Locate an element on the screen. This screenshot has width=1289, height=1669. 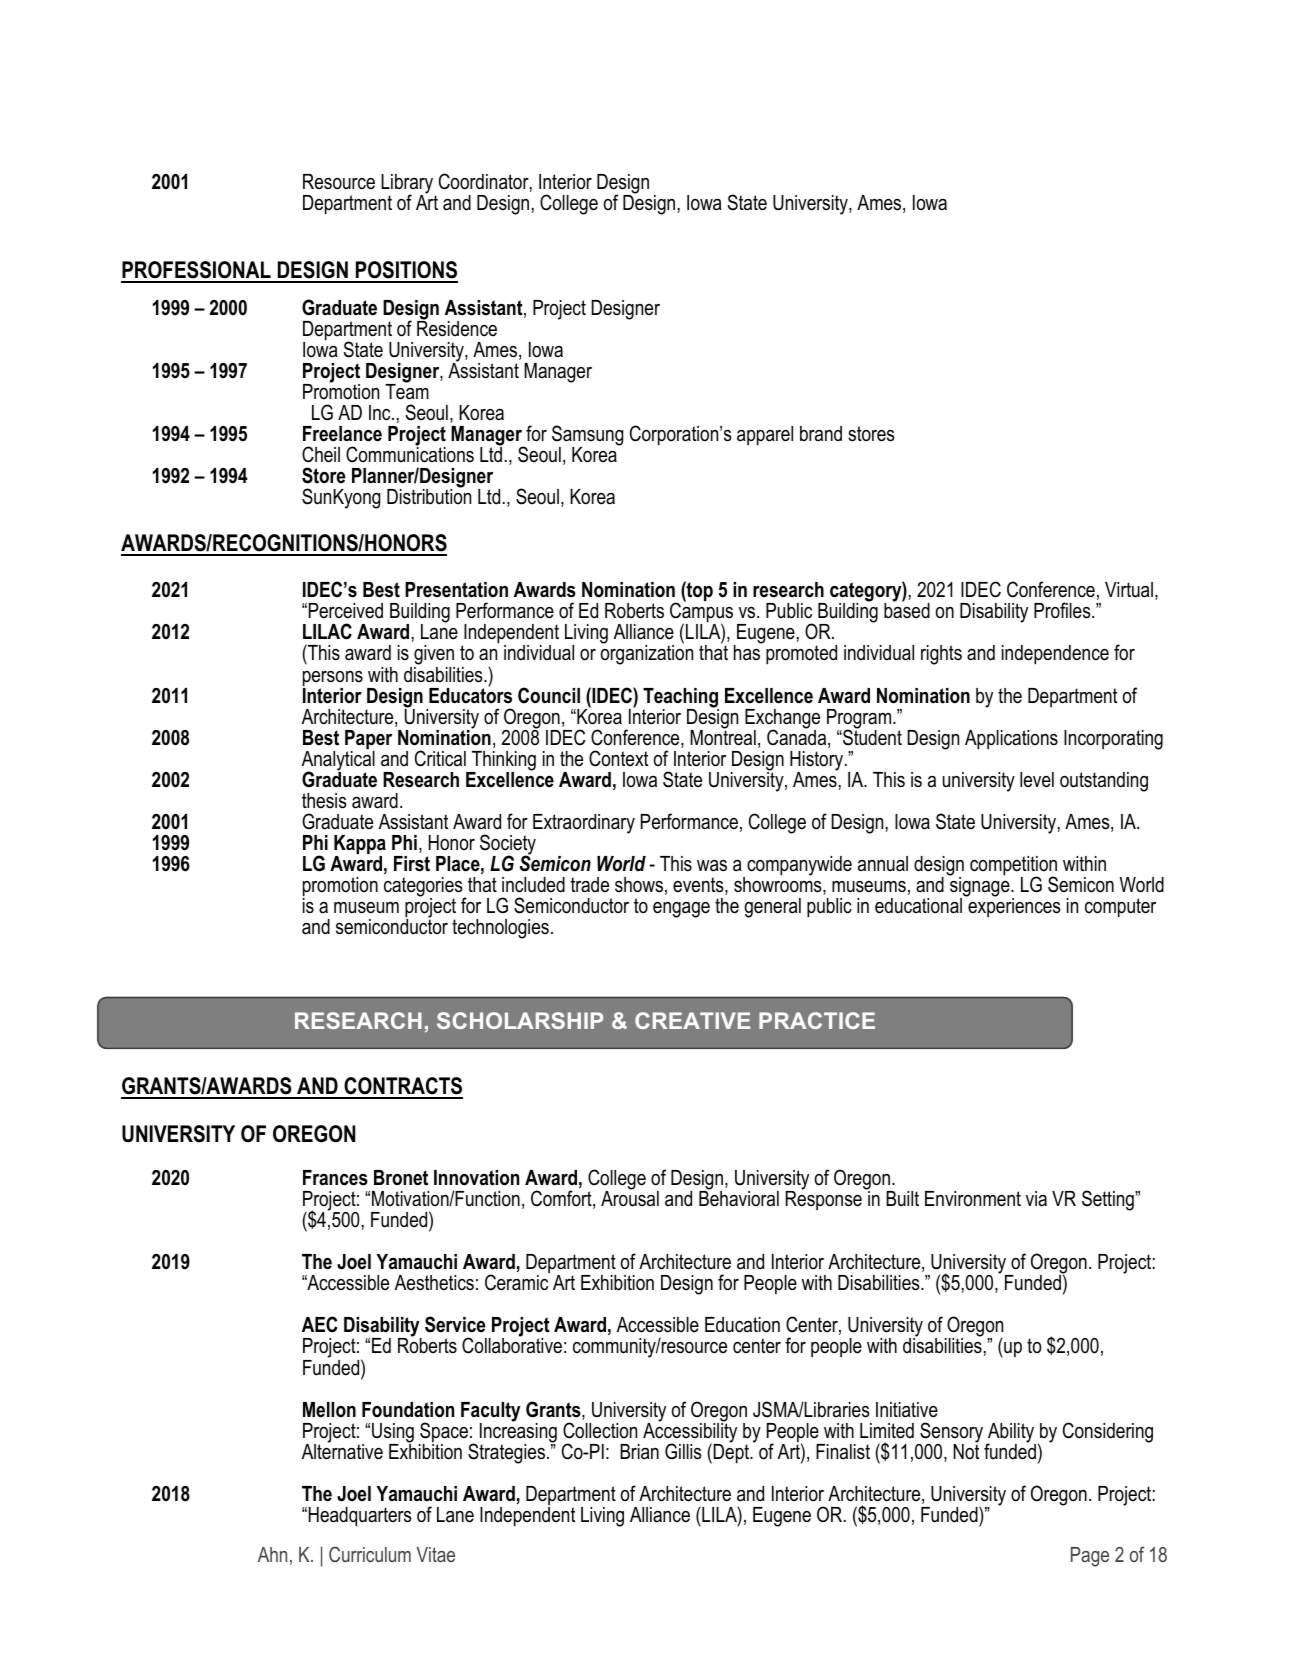
Ahn is located at coordinates (272, 1554).
